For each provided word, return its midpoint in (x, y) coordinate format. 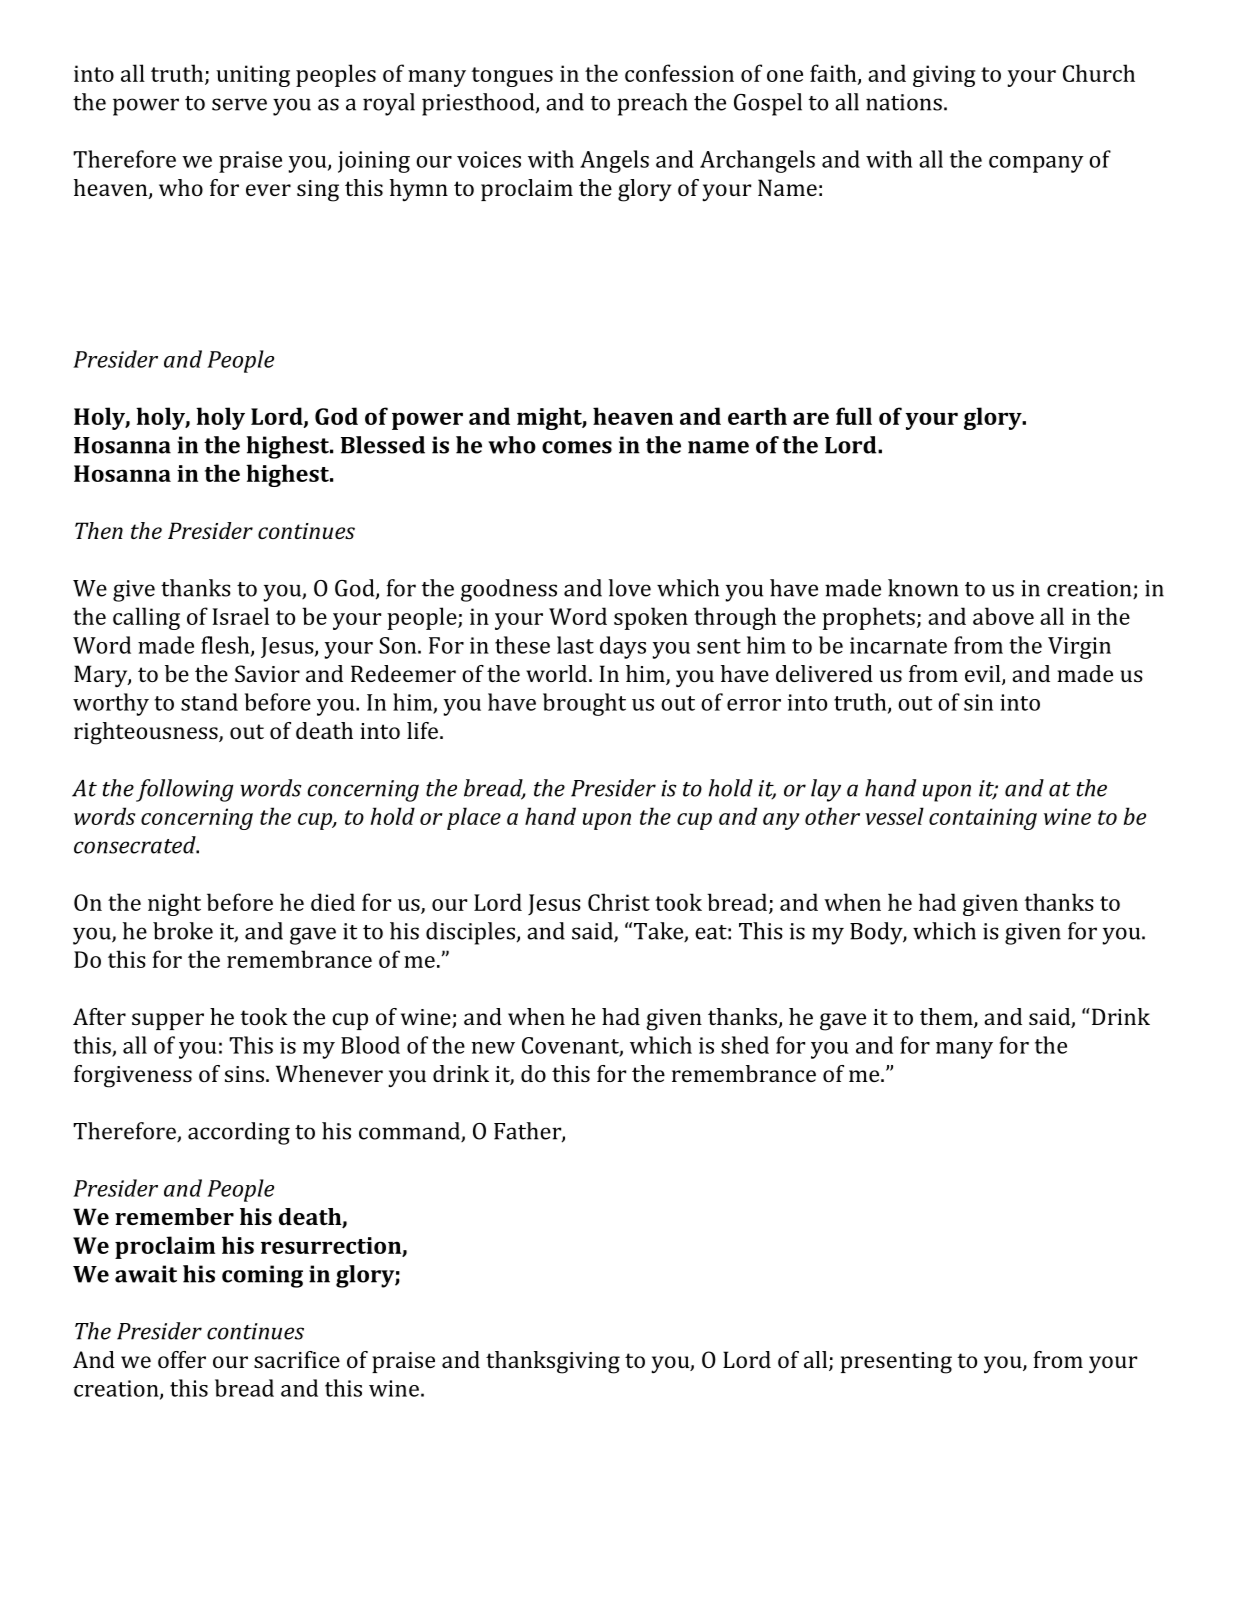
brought (584, 704)
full (854, 416)
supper (168, 1021)
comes (577, 447)
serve (239, 104)
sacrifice (297, 1359)
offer (182, 1359)
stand (209, 702)
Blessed (383, 445)
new (493, 1048)
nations (904, 102)
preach (652, 104)
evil (984, 675)
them (947, 1018)
